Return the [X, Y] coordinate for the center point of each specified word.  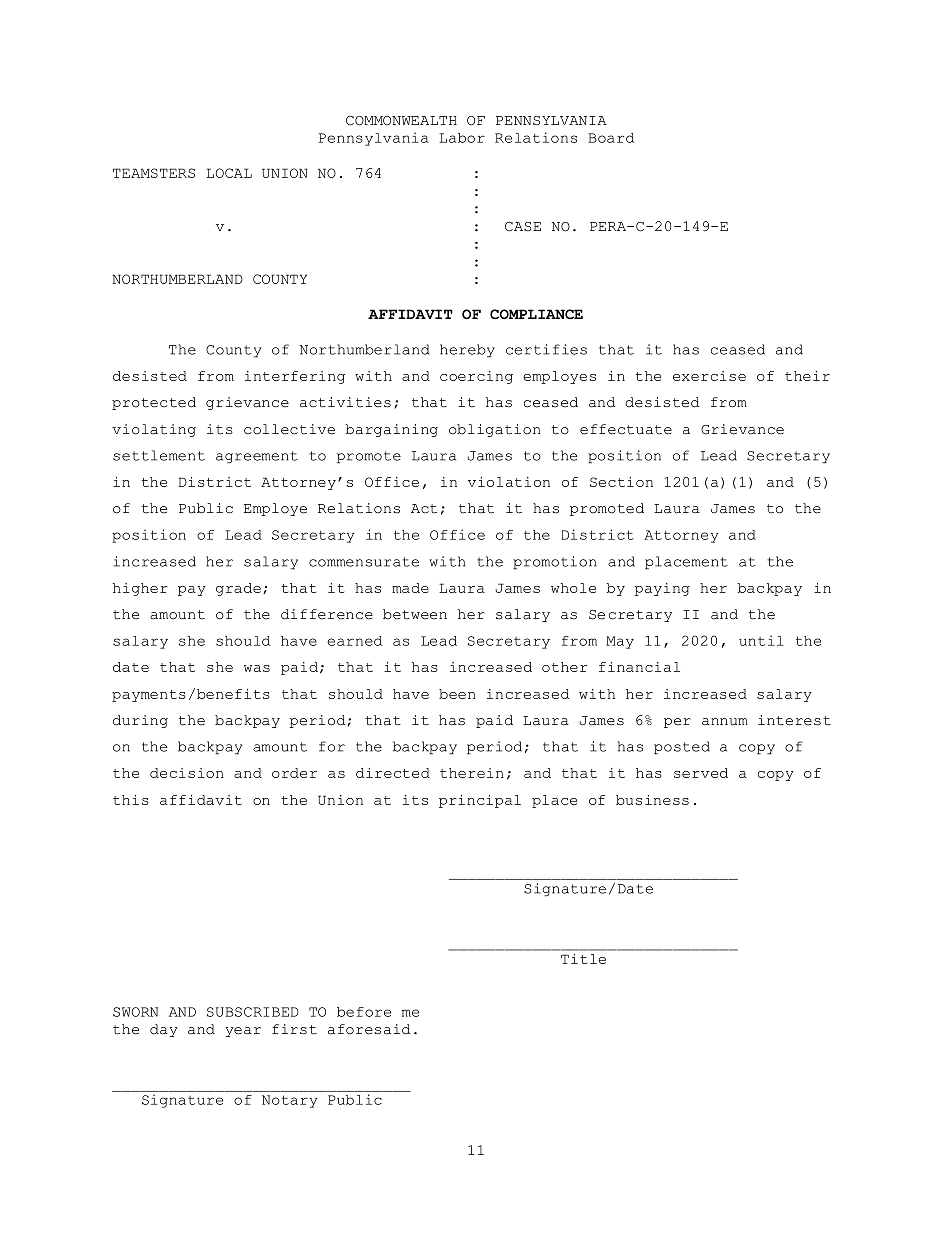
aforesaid [369, 1029]
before [364, 1012]
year [243, 1032]
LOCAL [229, 173]
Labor [462, 138]
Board [611, 138]
